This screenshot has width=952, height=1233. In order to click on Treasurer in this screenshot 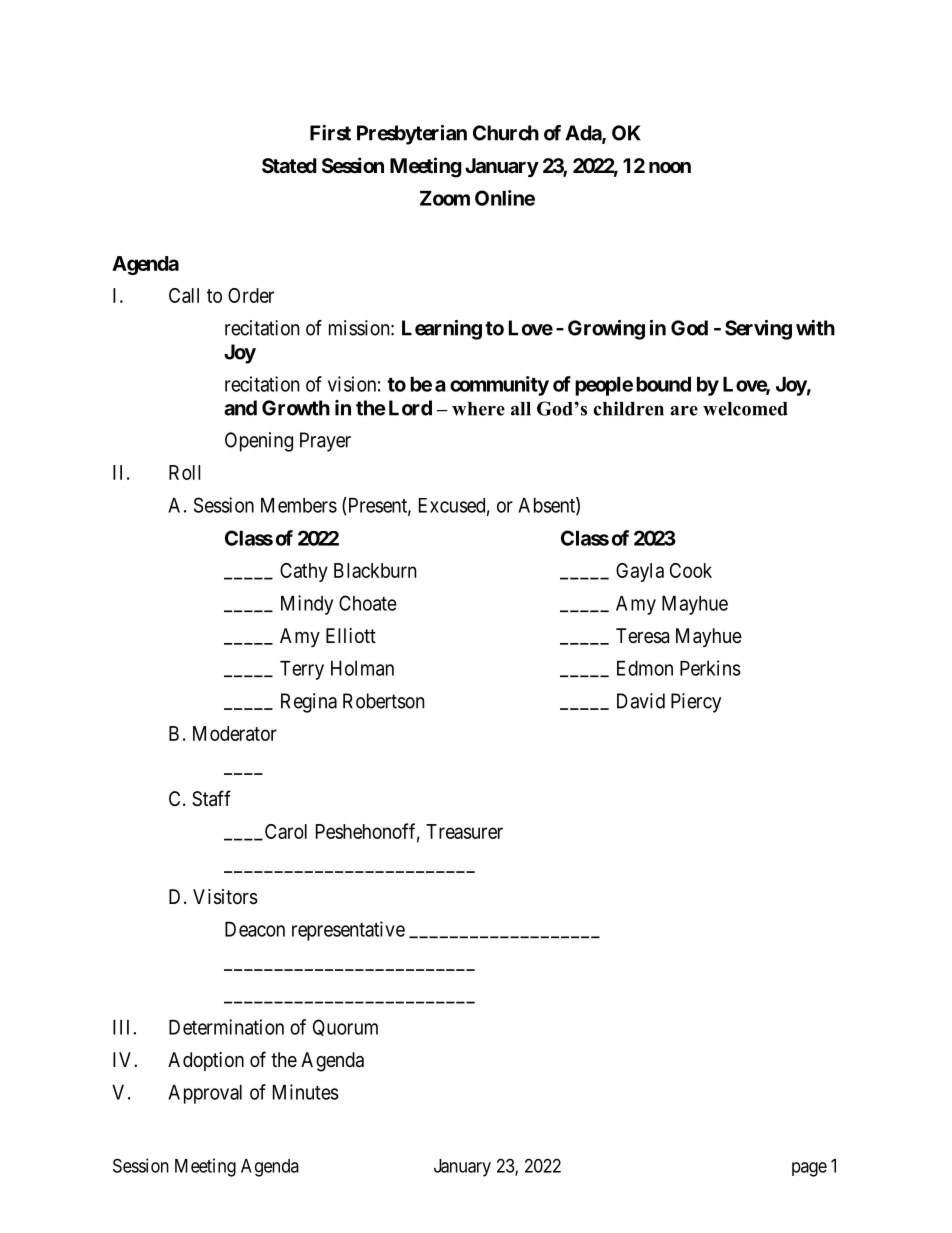, I will do `click(464, 831)`.
